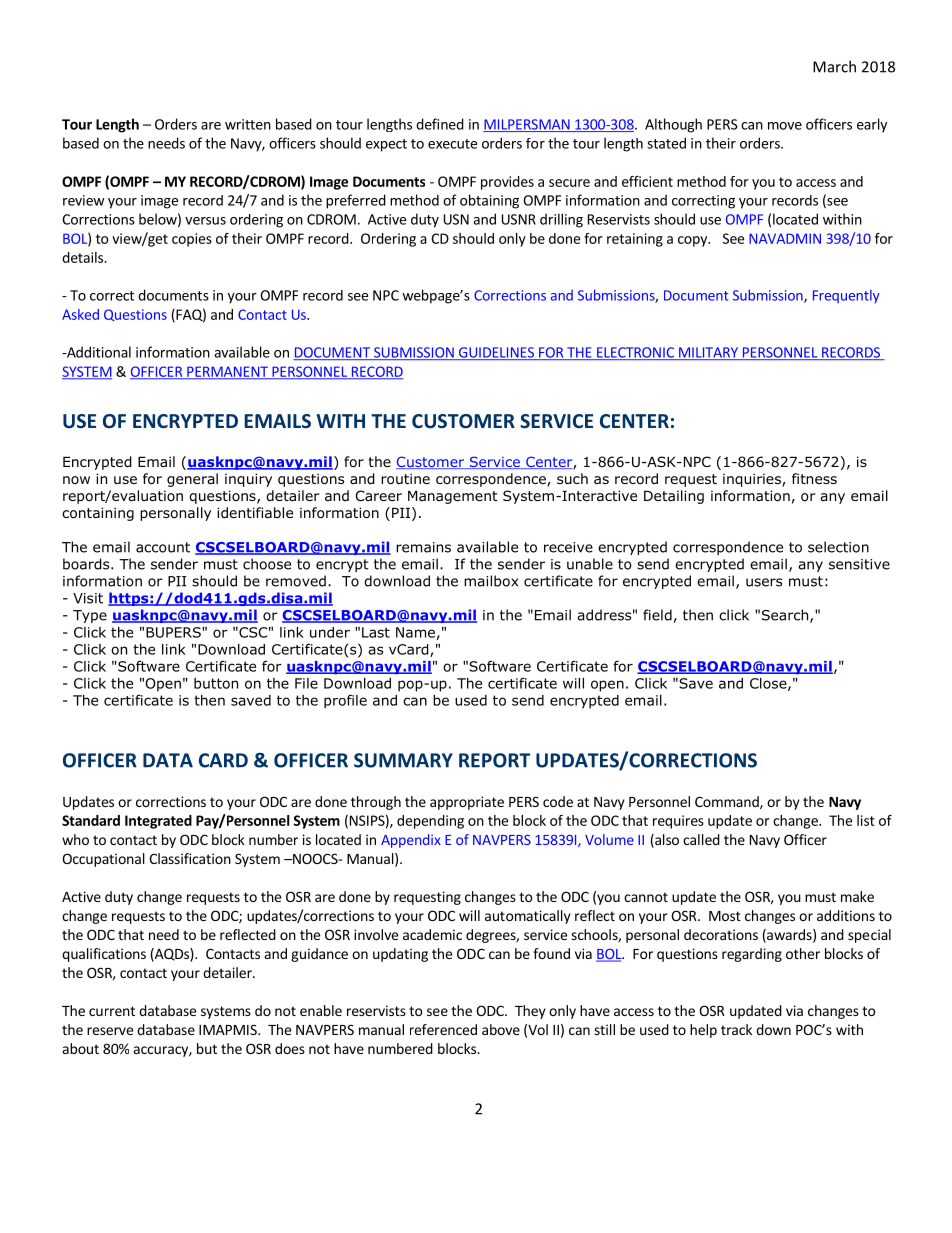  What do you see at coordinates (501, 1029) in the image?
I see `above` at bounding box center [501, 1029].
